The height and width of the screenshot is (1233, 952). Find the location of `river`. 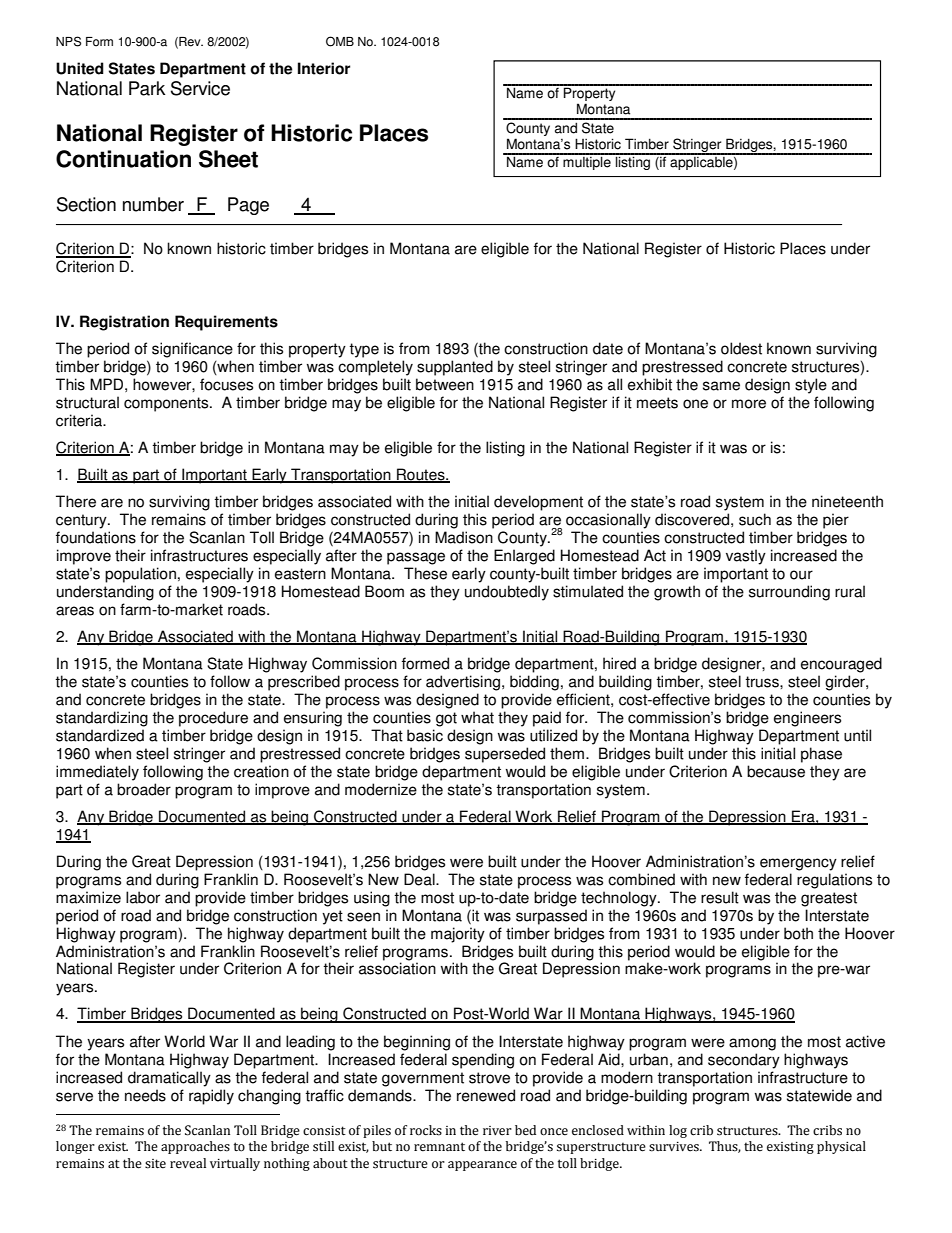

river is located at coordinates (497, 1131).
